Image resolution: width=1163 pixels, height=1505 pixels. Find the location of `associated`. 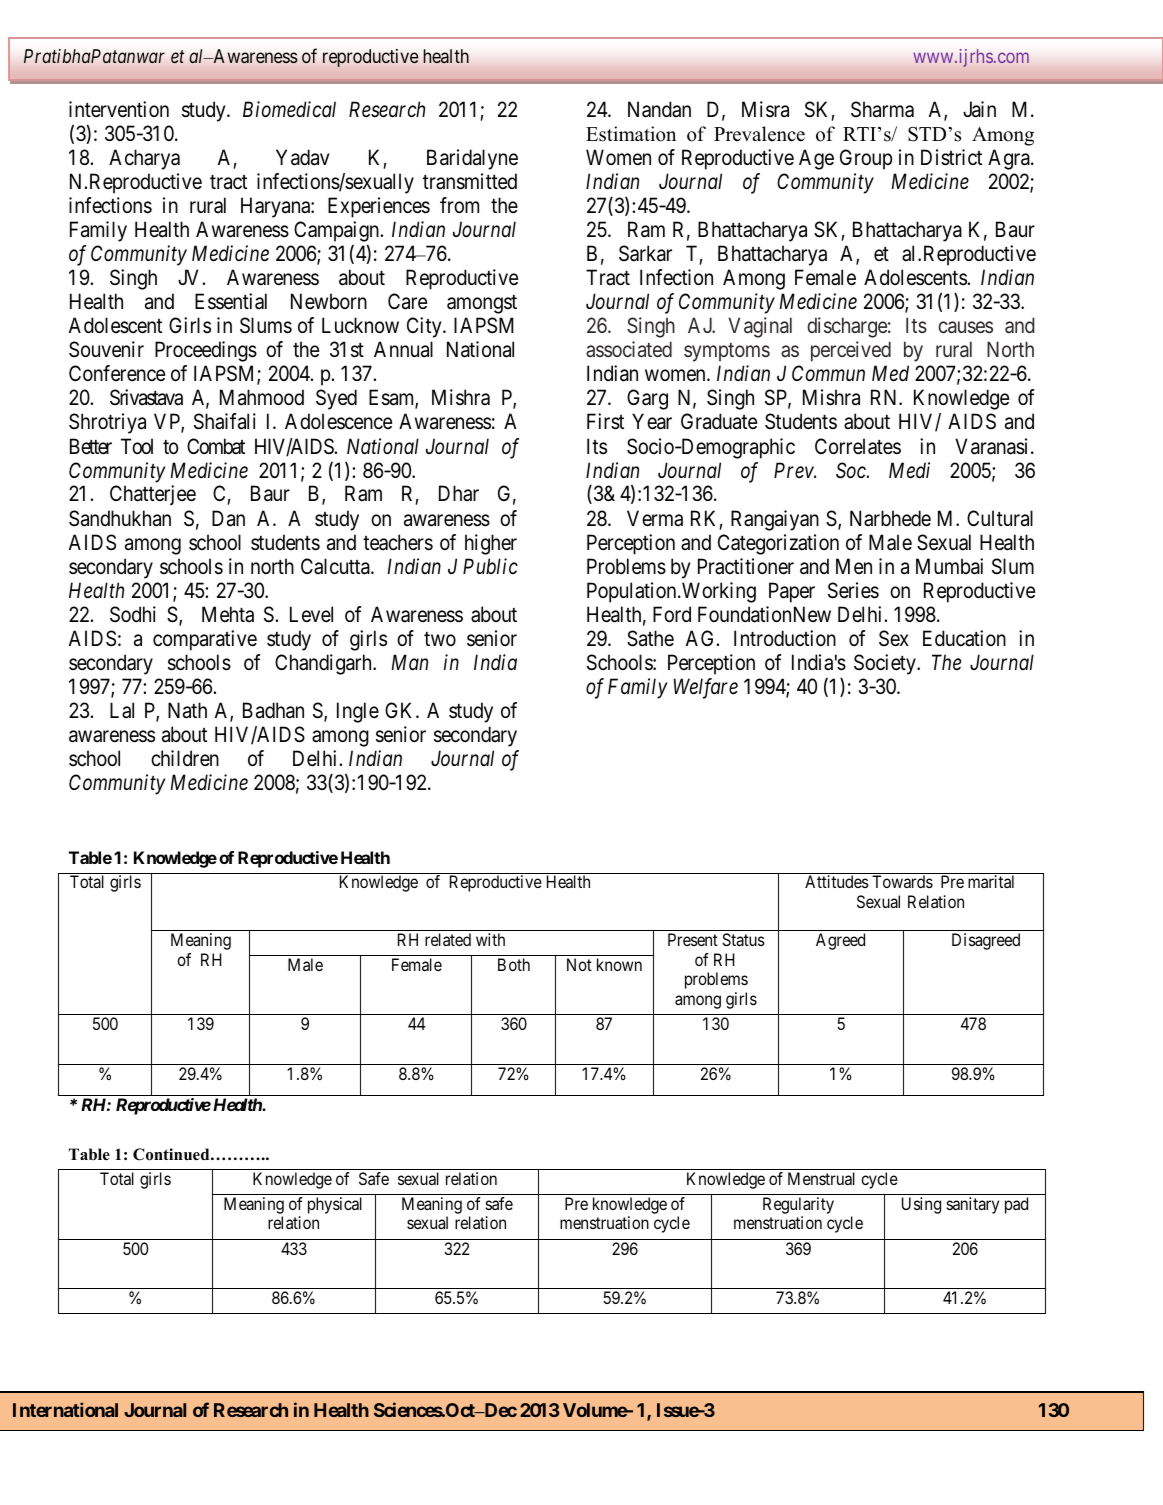

associated is located at coordinates (629, 349).
